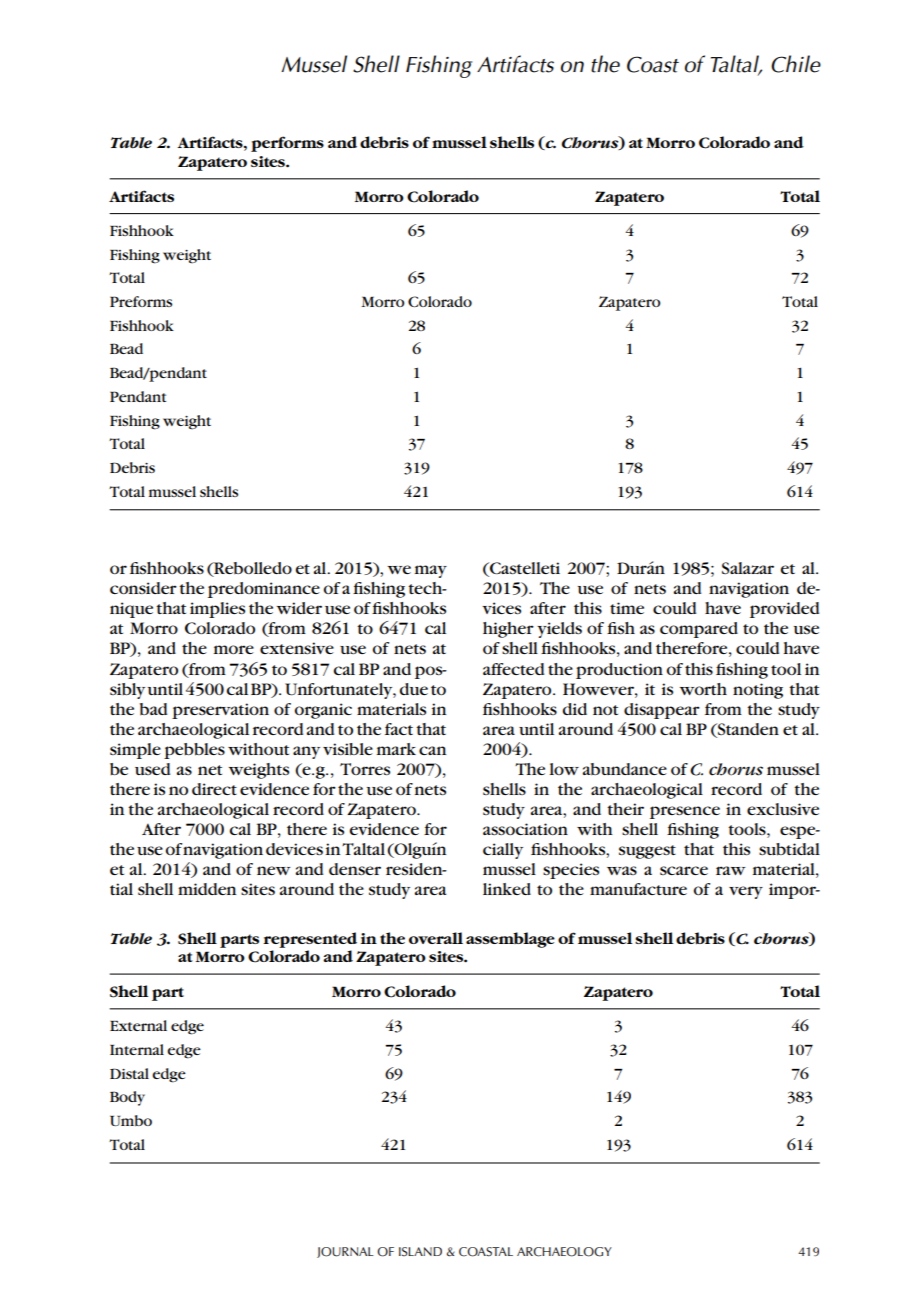 The width and height of the page is (921, 1316). Describe the element at coordinates (525, 829) in the page. I see `association` at that location.
